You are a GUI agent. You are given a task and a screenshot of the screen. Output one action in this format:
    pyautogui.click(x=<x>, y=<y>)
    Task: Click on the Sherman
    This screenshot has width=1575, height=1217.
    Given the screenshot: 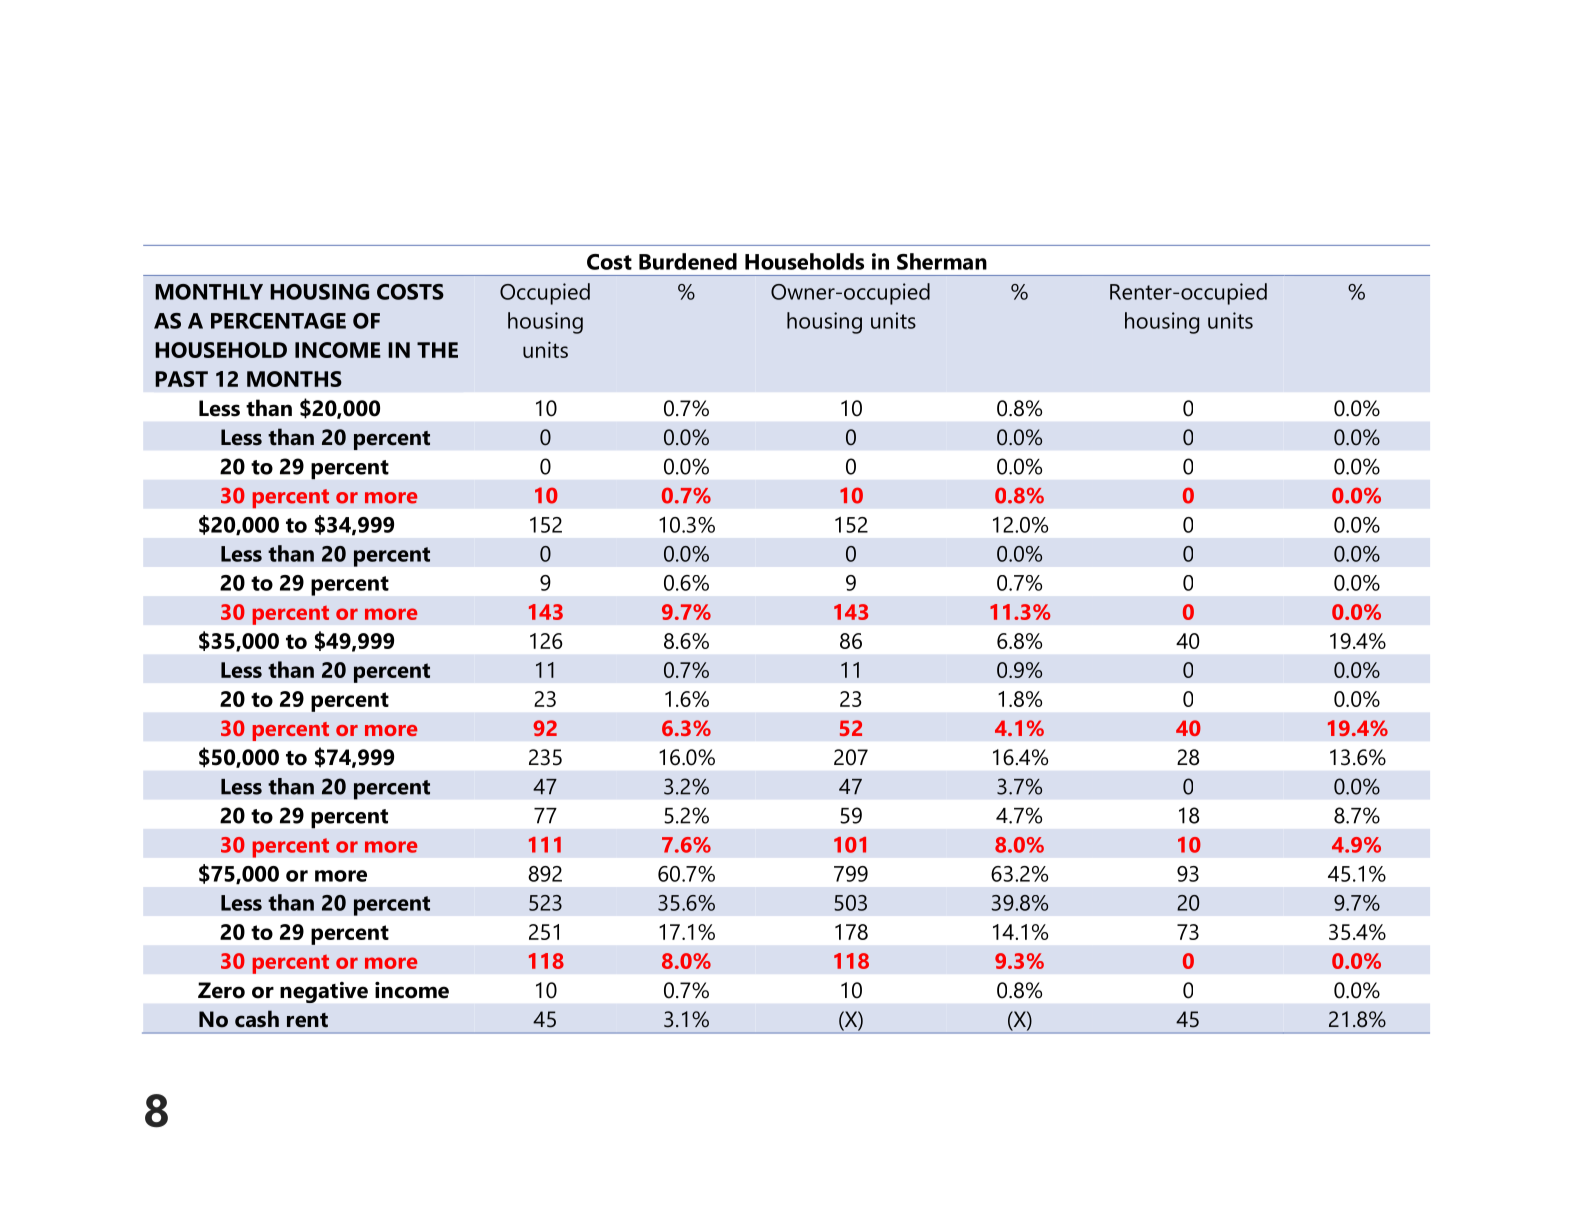 What is the action you would take?
    pyautogui.click(x=942, y=261)
